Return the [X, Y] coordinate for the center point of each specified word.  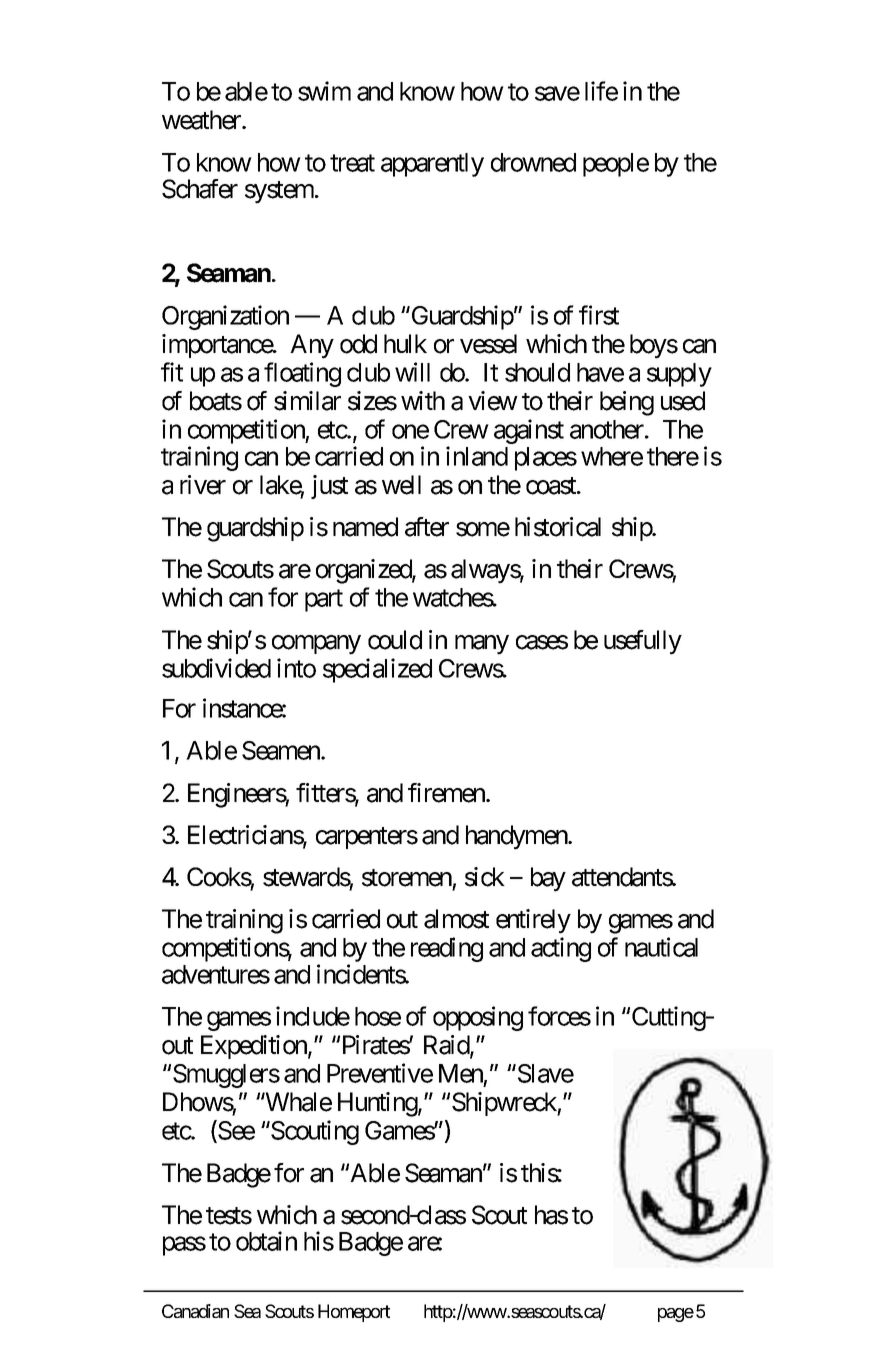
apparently [432, 165]
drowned [533, 162]
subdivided [216, 668]
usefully [643, 642]
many [482, 645]
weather [202, 120]
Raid [447, 1046]
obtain [266, 1241]
